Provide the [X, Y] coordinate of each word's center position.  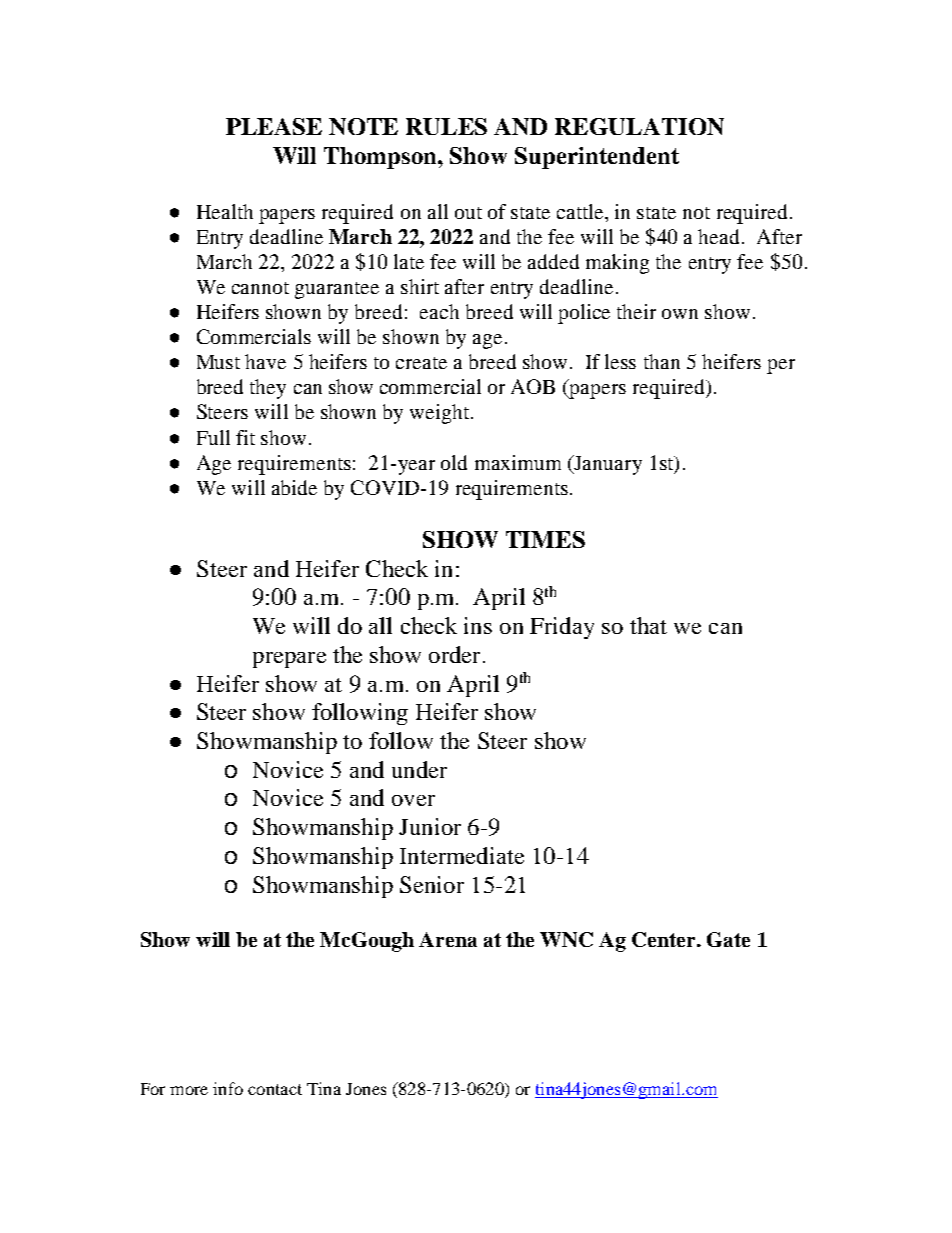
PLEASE [274, 126]
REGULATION [639, 126]
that [648, 625]
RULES [446, 126]
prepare [289, 660]
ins [478, 625]
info [228, 1088]
